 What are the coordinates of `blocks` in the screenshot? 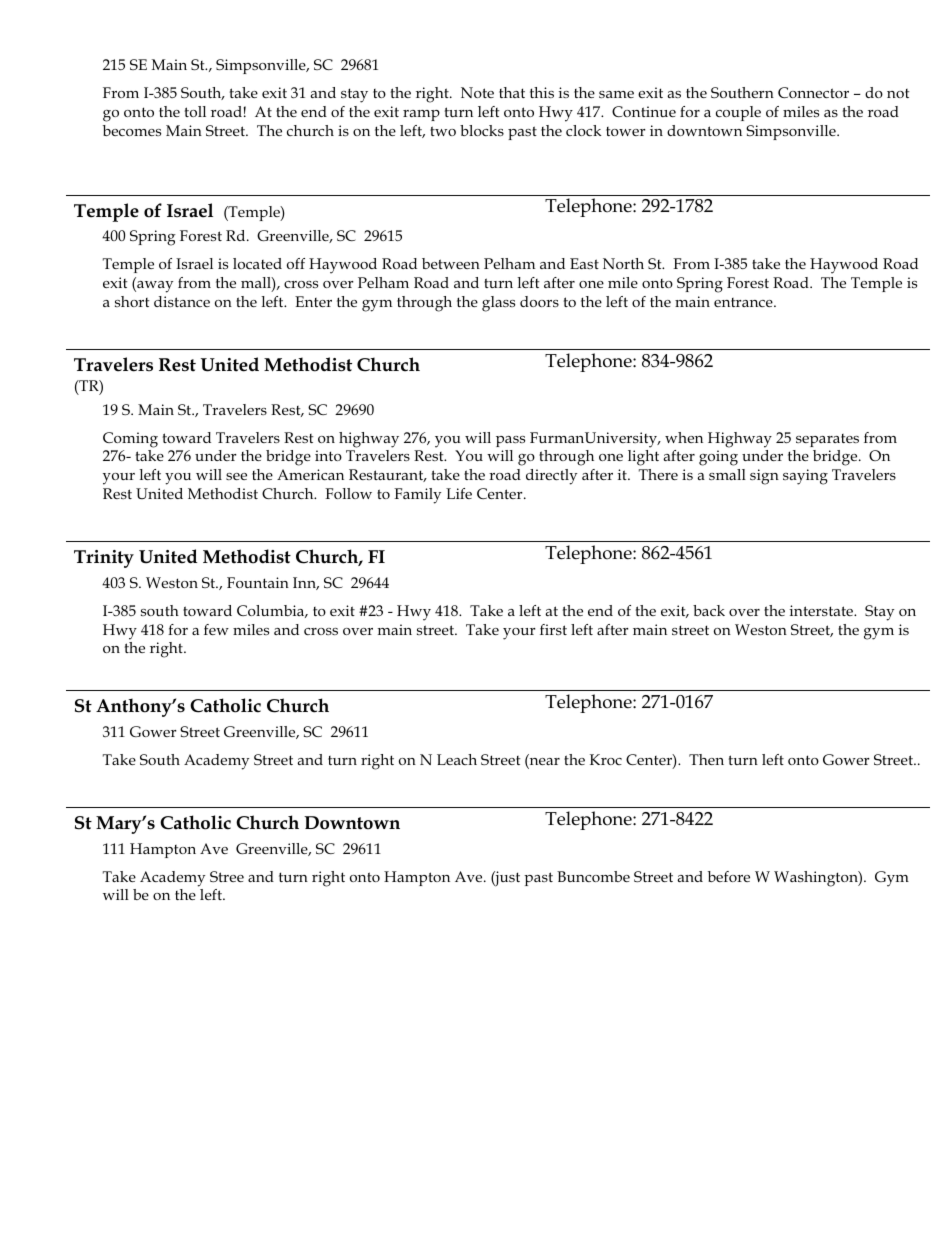 It's located at (482, 130).
